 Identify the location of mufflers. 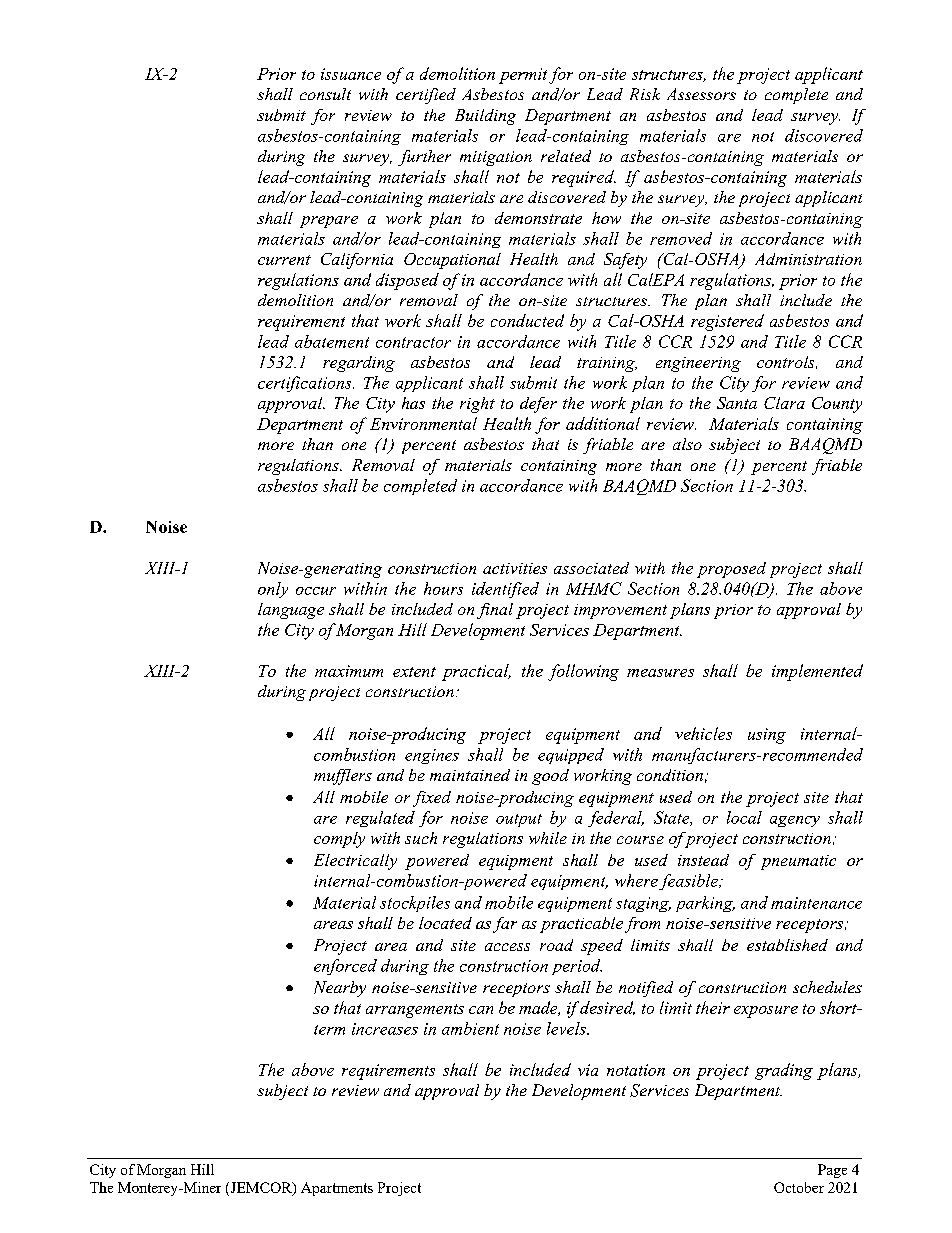
(343, 777).
